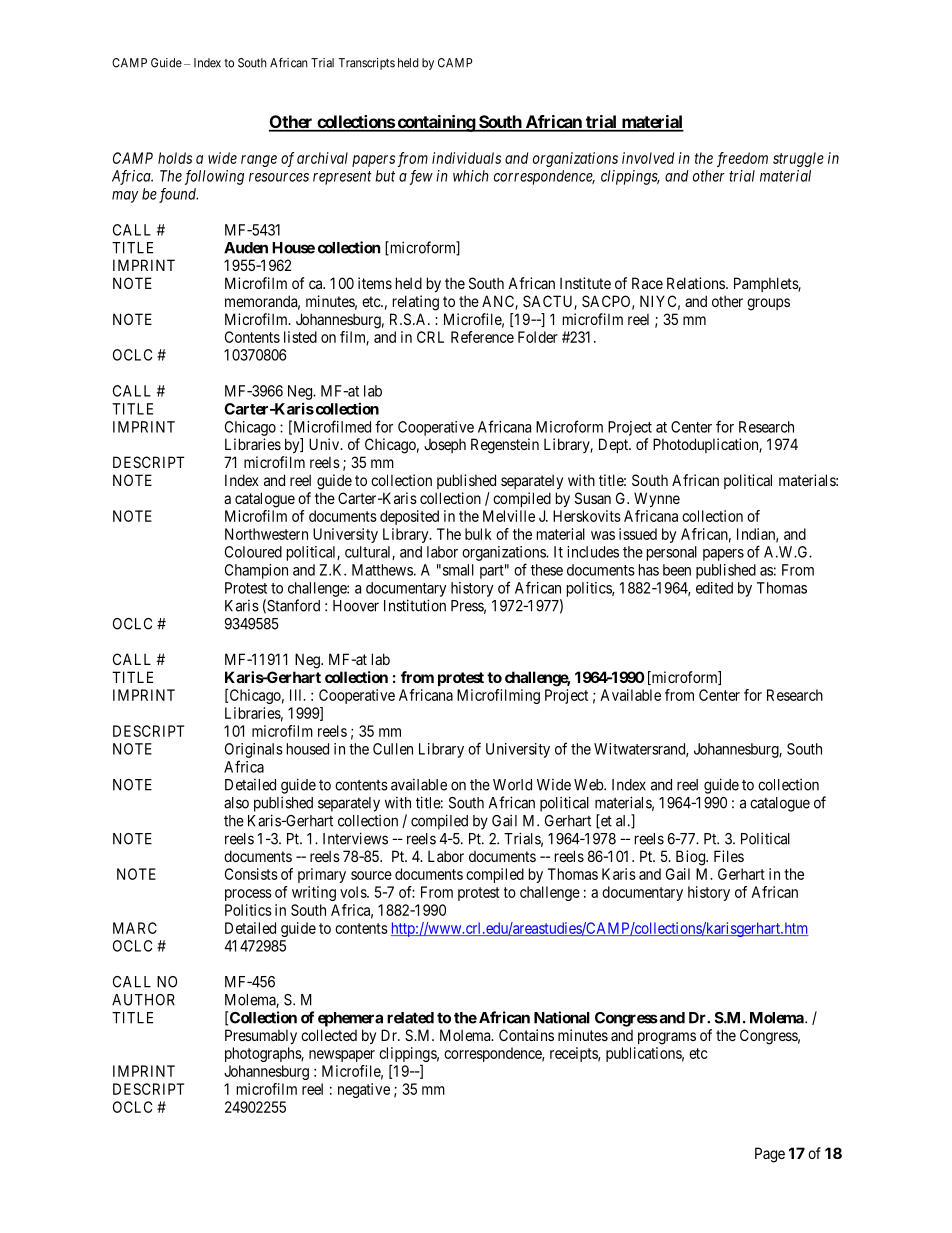 This screenshot has height=1233, width=952. What do you see at coordinates (261, 1036) in the screenshot?
I see `Presumably` at bounding box center [261, 1036].
